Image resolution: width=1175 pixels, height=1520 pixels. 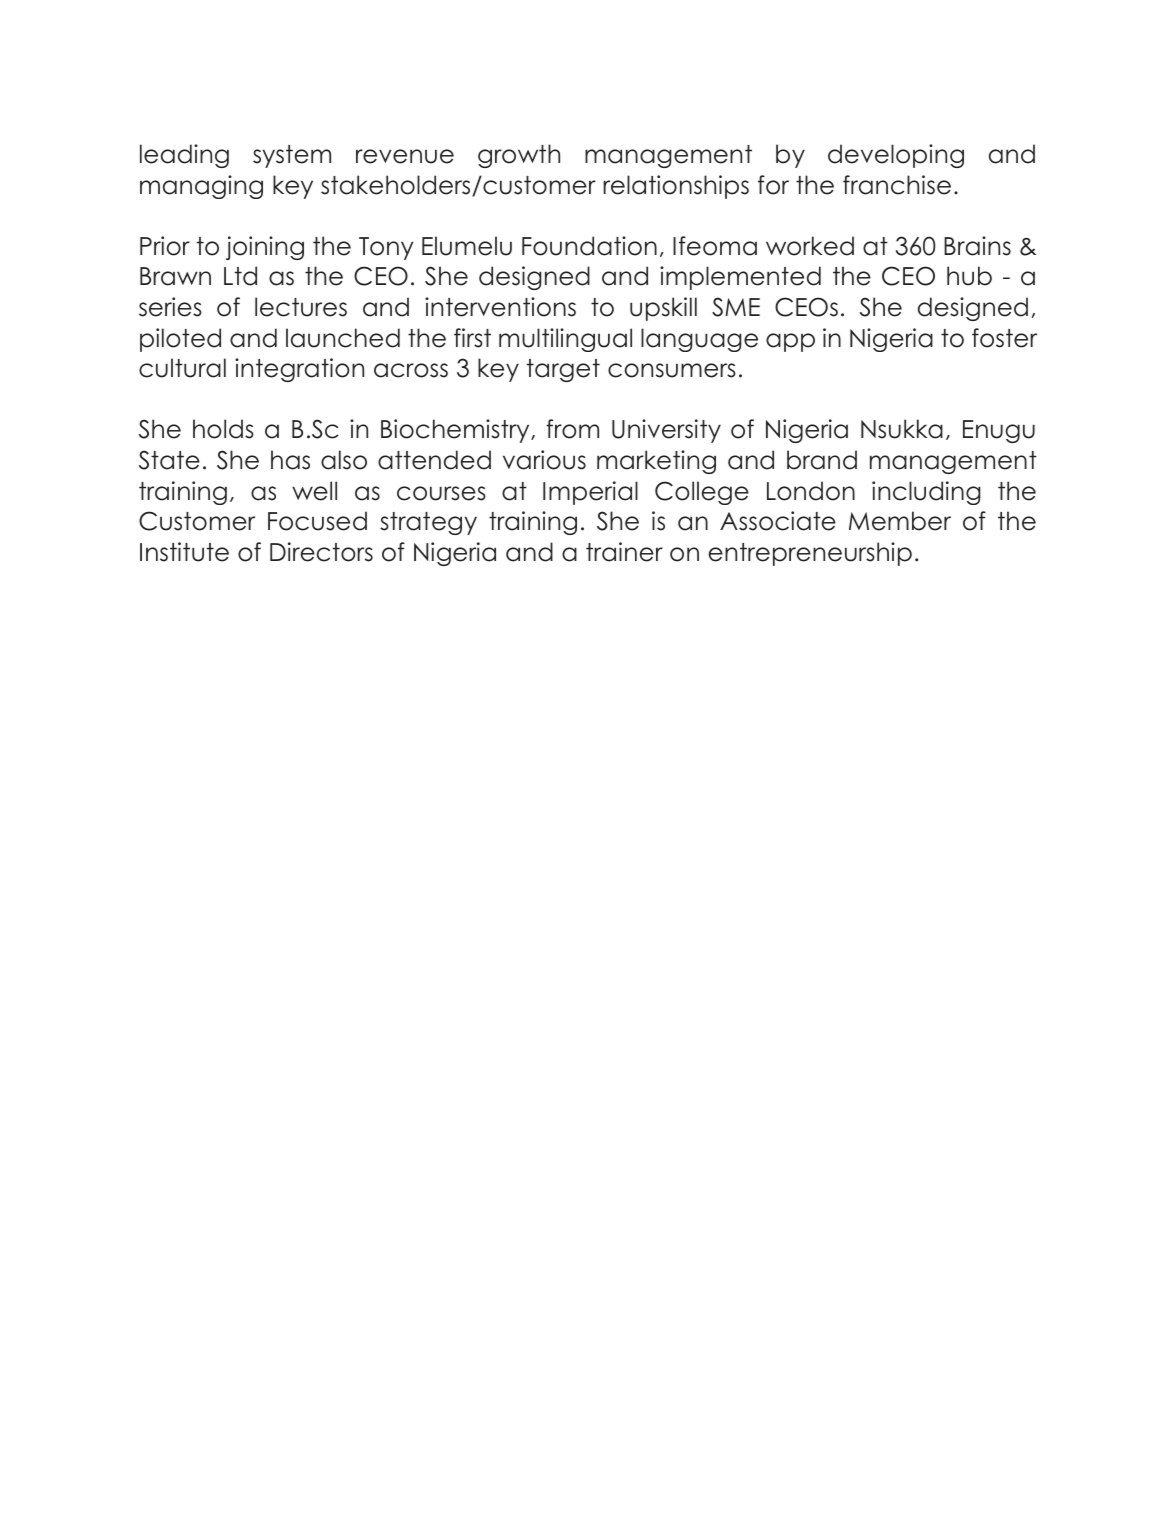 I want to click on foster, so click(x=1004, y=338).
